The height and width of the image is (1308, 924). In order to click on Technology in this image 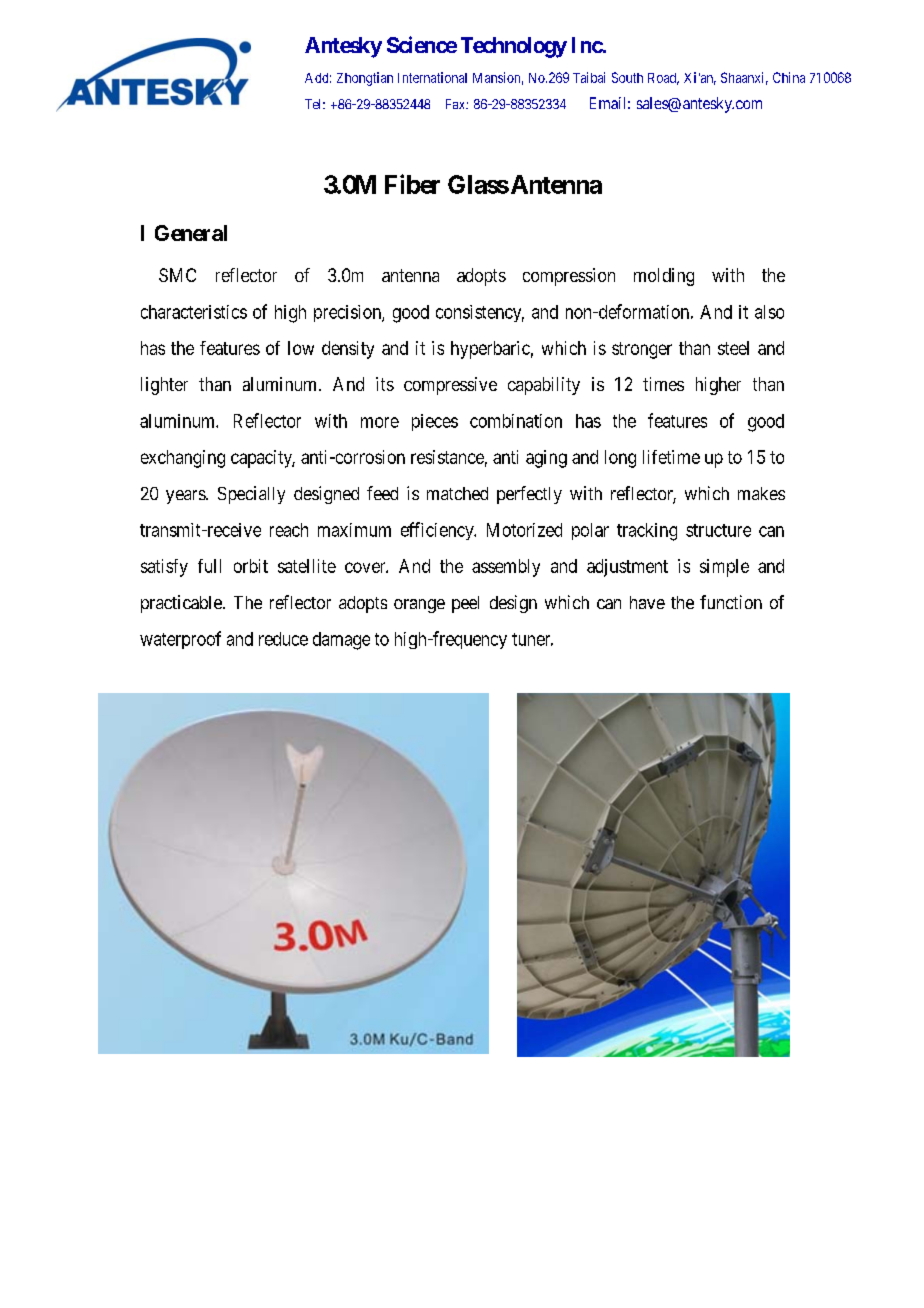, I will do `click(514, 47)`.
